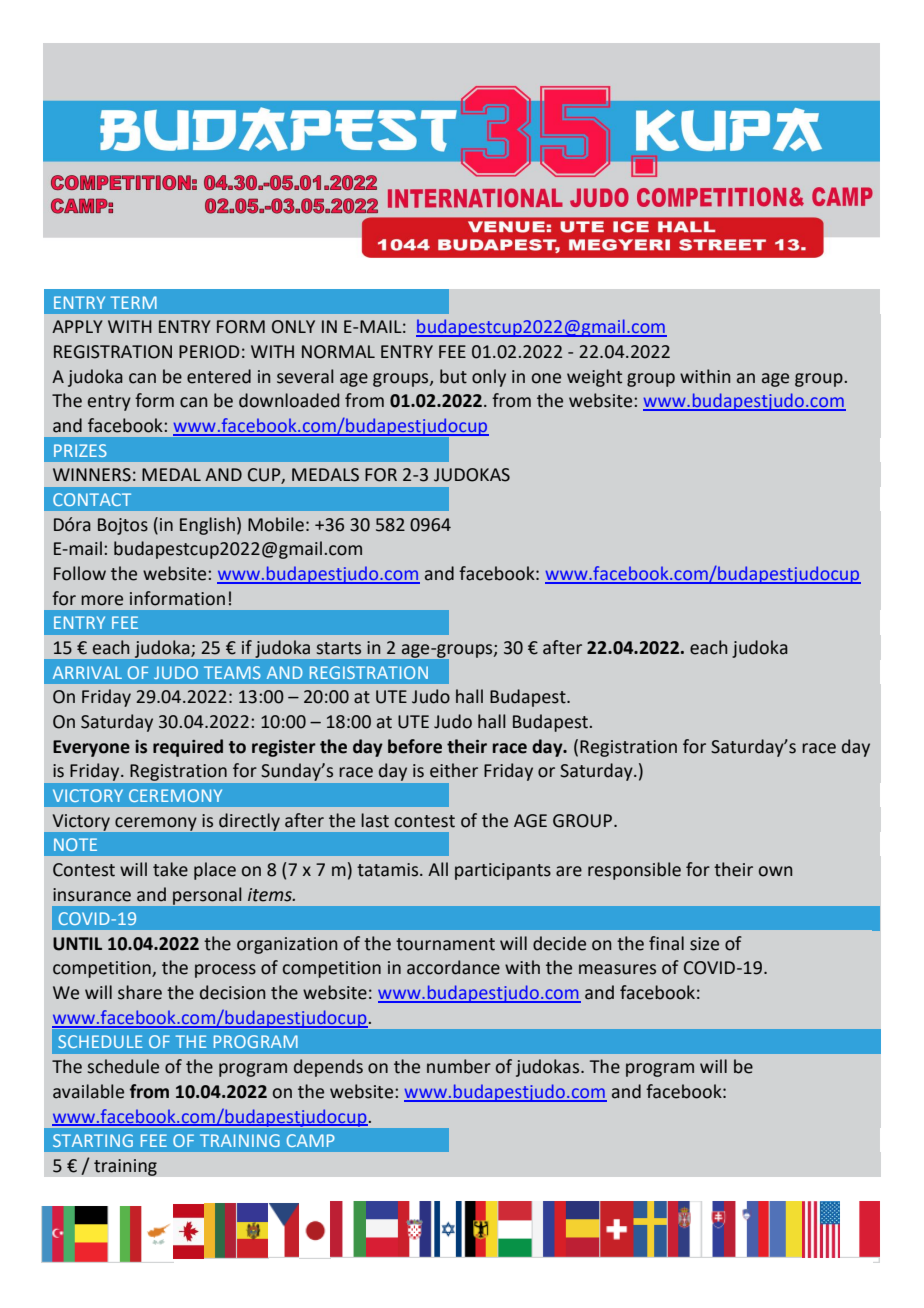 Image resolution: width=924 pixels, height=1308 pixels. What do you see at coordinates (415, 746) in the page?
I see `before` at bounding box center [415, 746].
